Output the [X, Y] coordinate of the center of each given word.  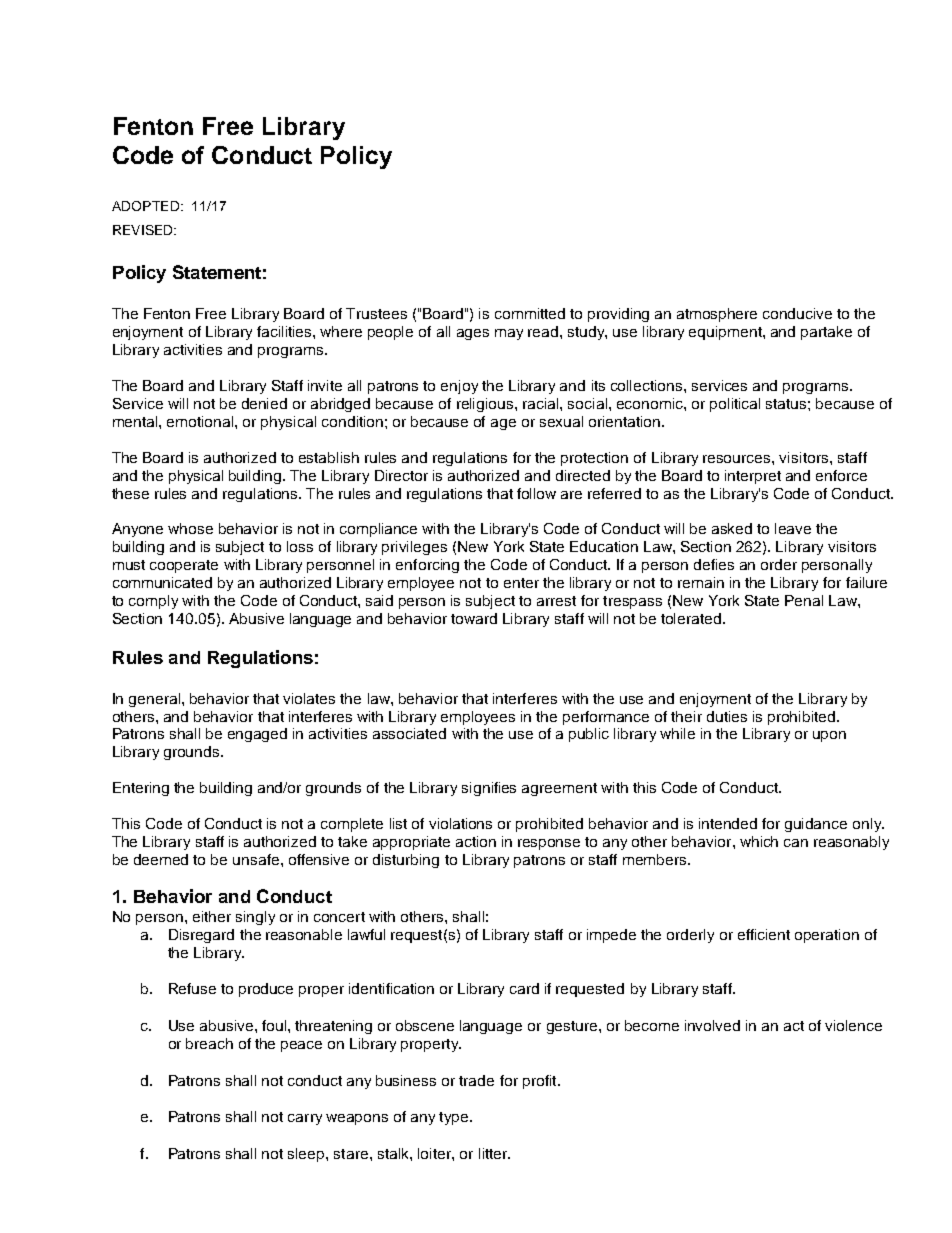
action [476, 841]
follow [536, 493]
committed [530, 313]
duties [727, 716]
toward [474, 618]
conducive [797, 313]
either [212, 916]
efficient [764, 934]
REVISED [144, 230]
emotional [201, 421]
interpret [753, 477]
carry [305, 1119]
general [156, 700]
